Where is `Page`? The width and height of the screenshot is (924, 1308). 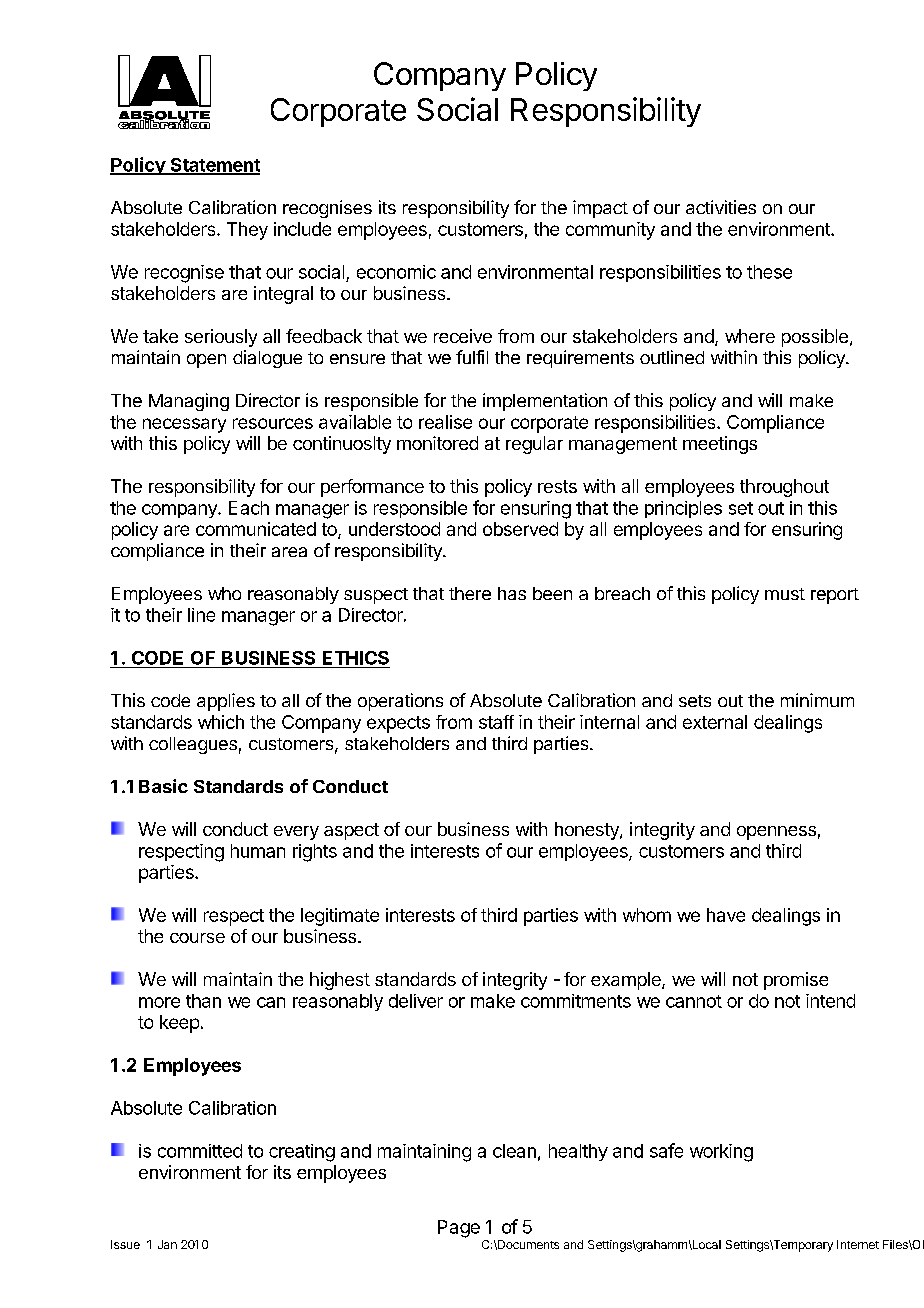 Page is located at coordinates (459, 1229).
